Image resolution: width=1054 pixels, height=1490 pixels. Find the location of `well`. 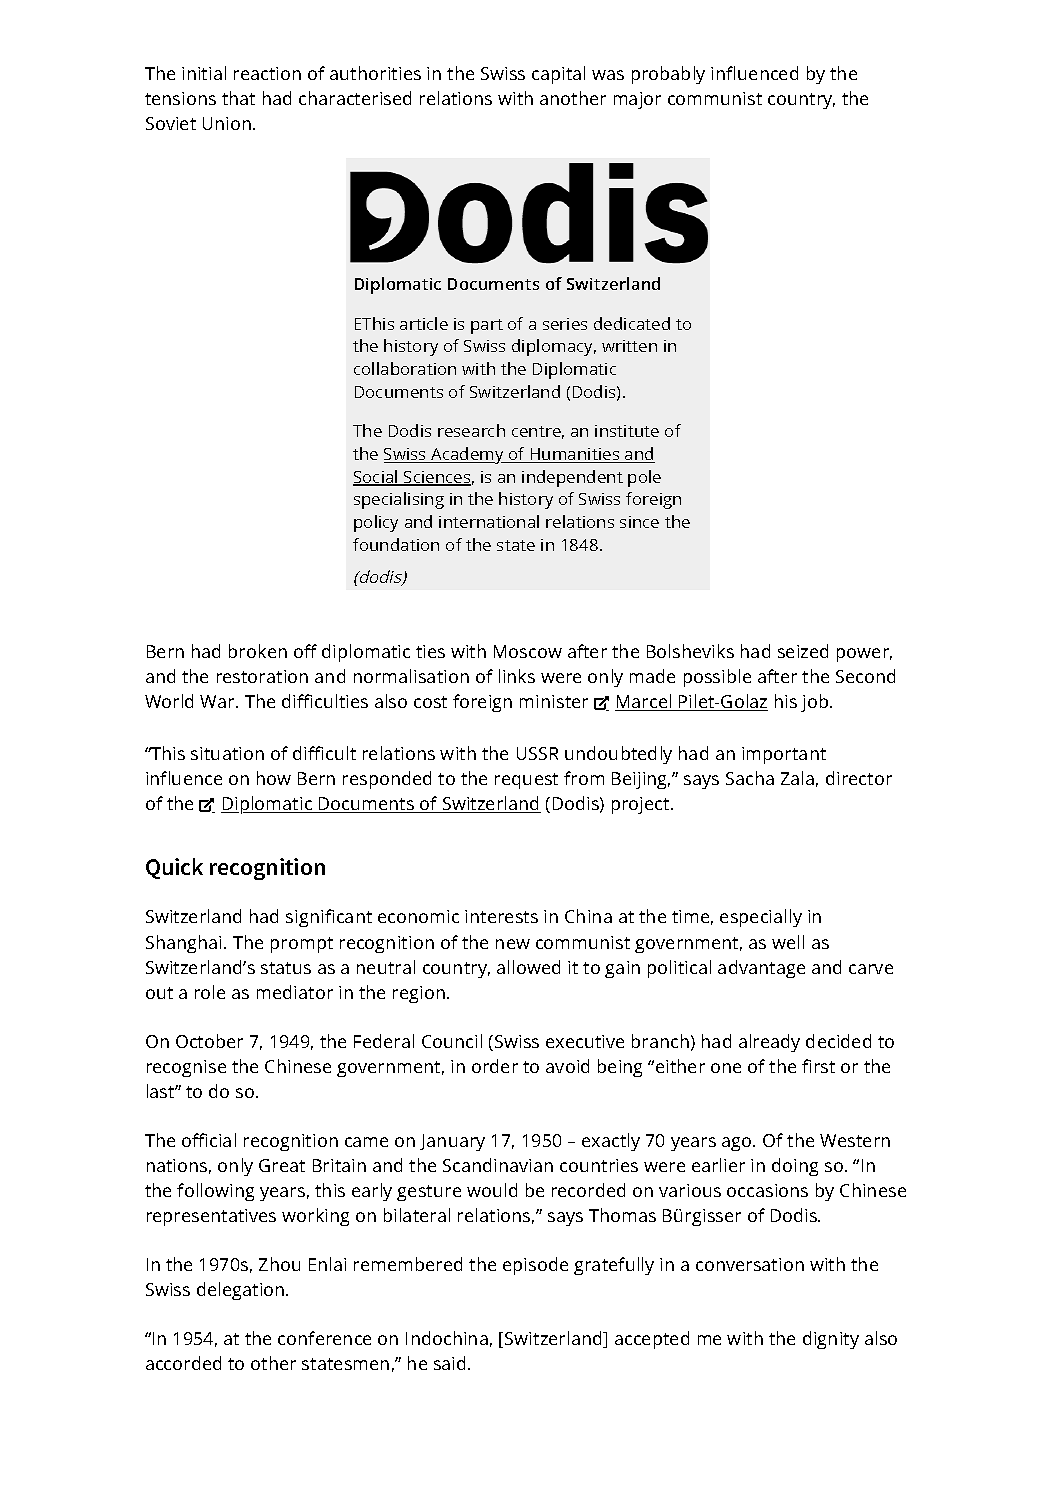

well is located at coordinates (788, 942).
